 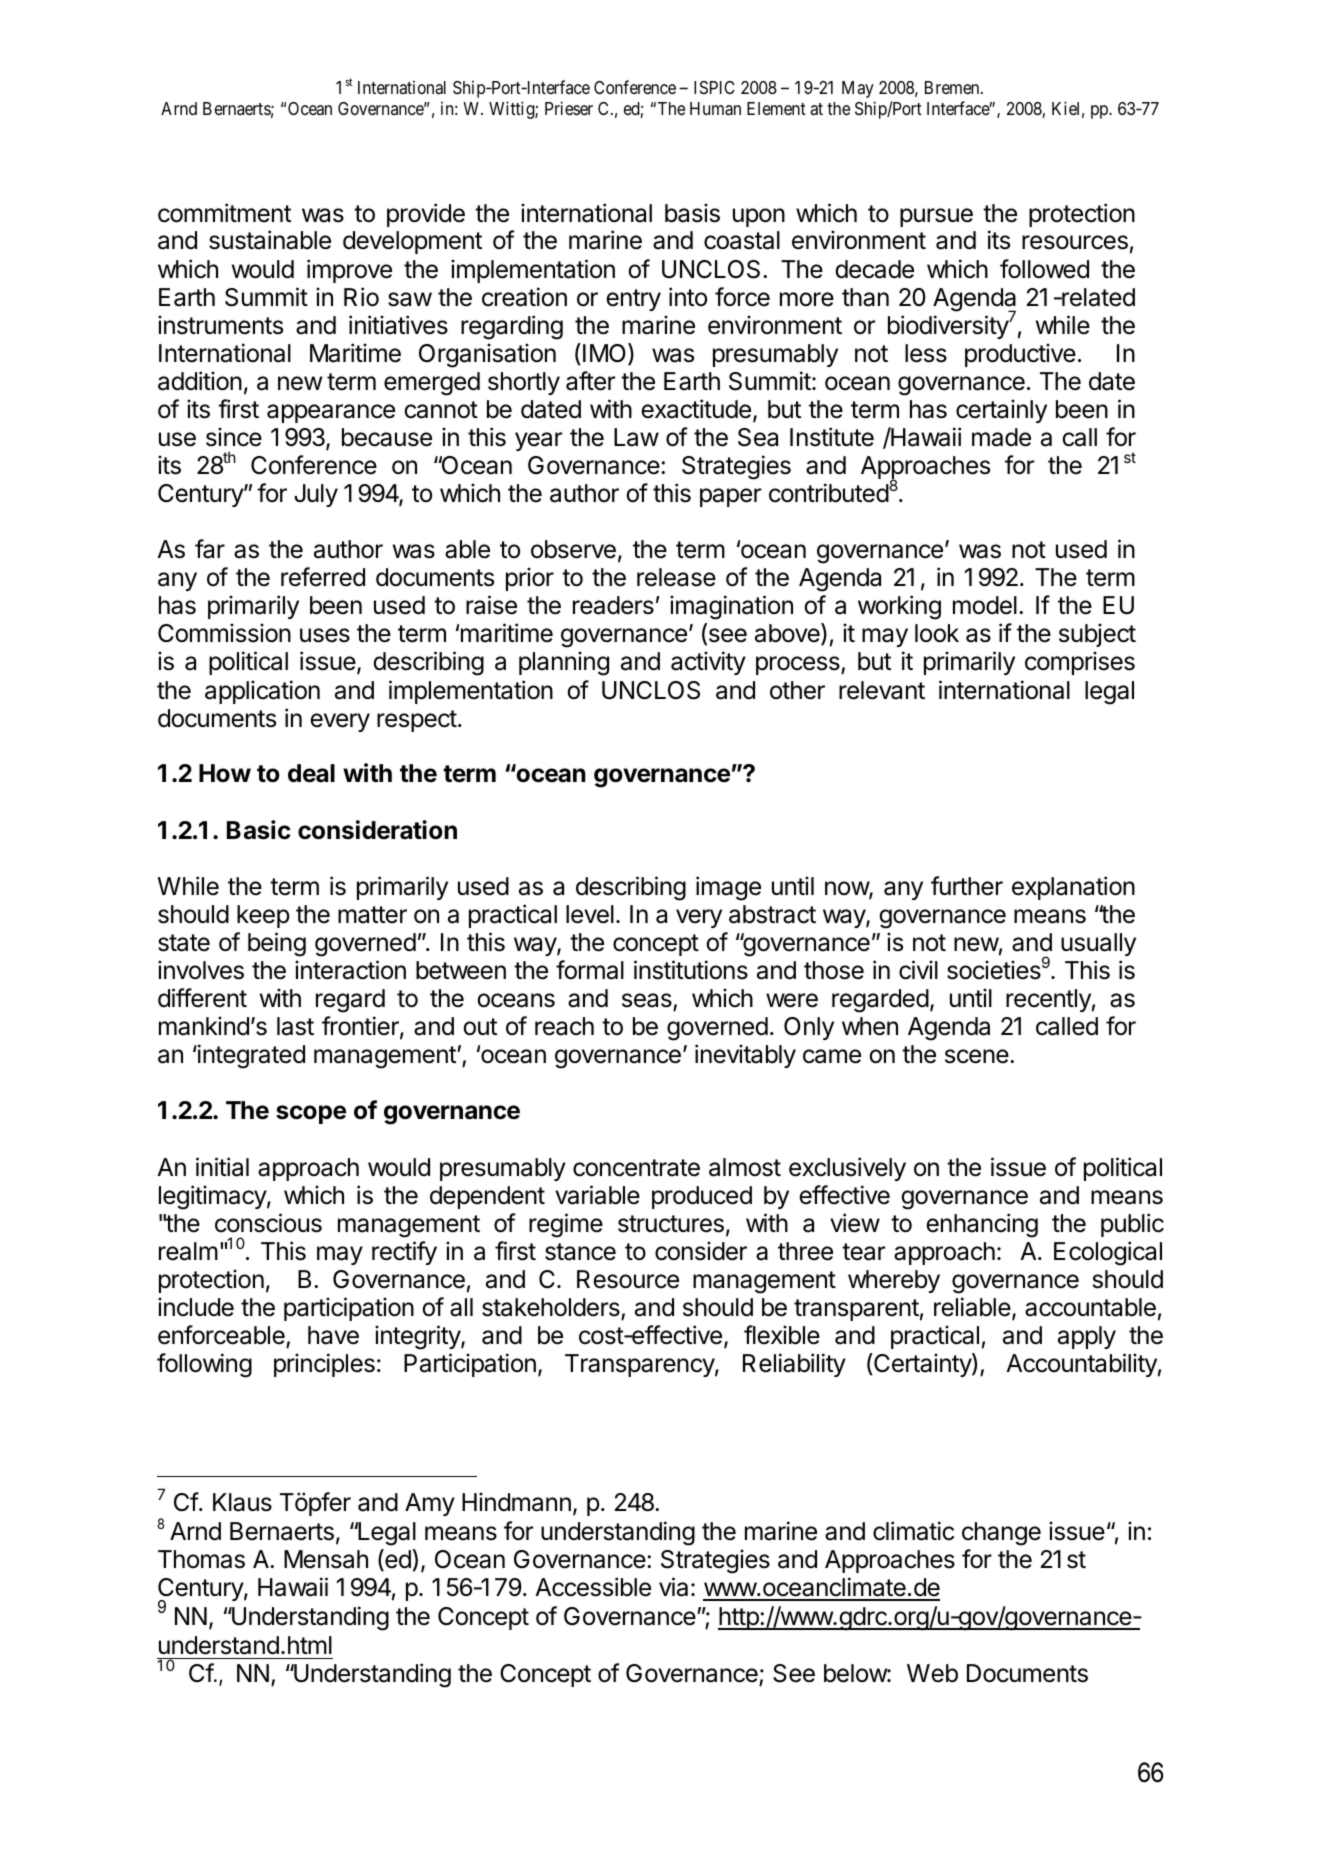 What do you see at coordinates (953, 87) in the screenshot?
I see `Bremen` at bounding box center [953, 87].
